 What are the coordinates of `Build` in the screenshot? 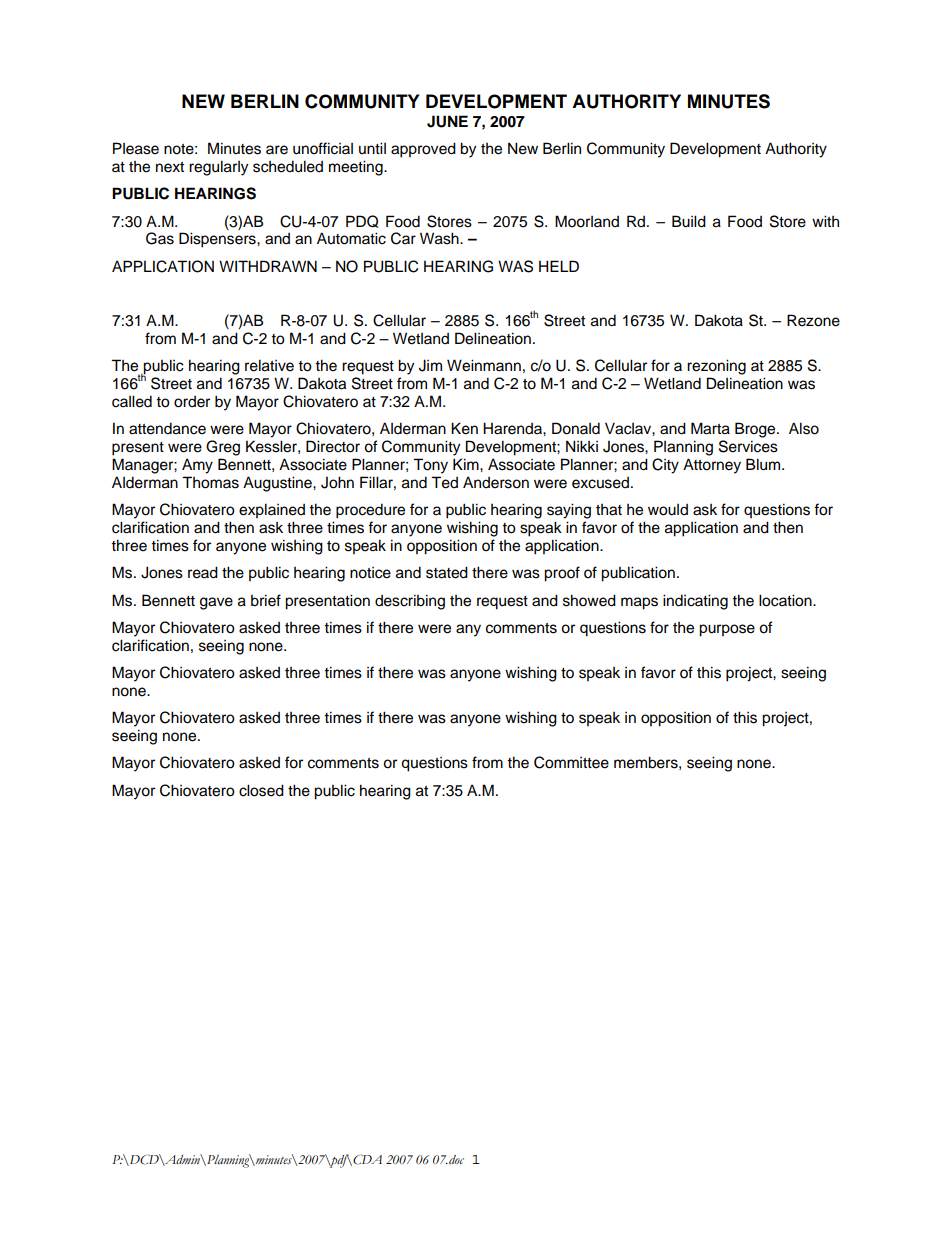 It's located at (689, 221).
